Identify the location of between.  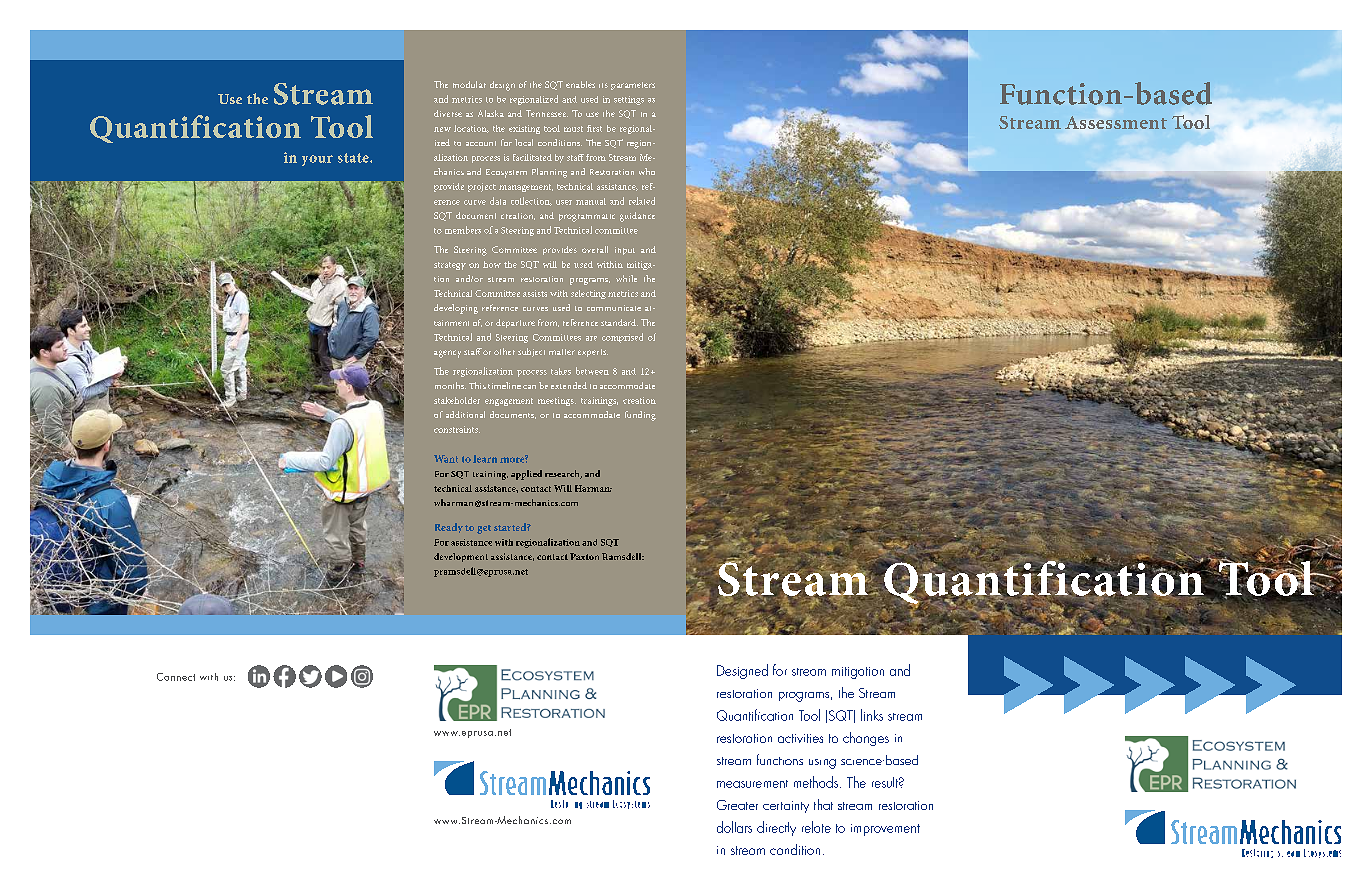
(592, 371).
